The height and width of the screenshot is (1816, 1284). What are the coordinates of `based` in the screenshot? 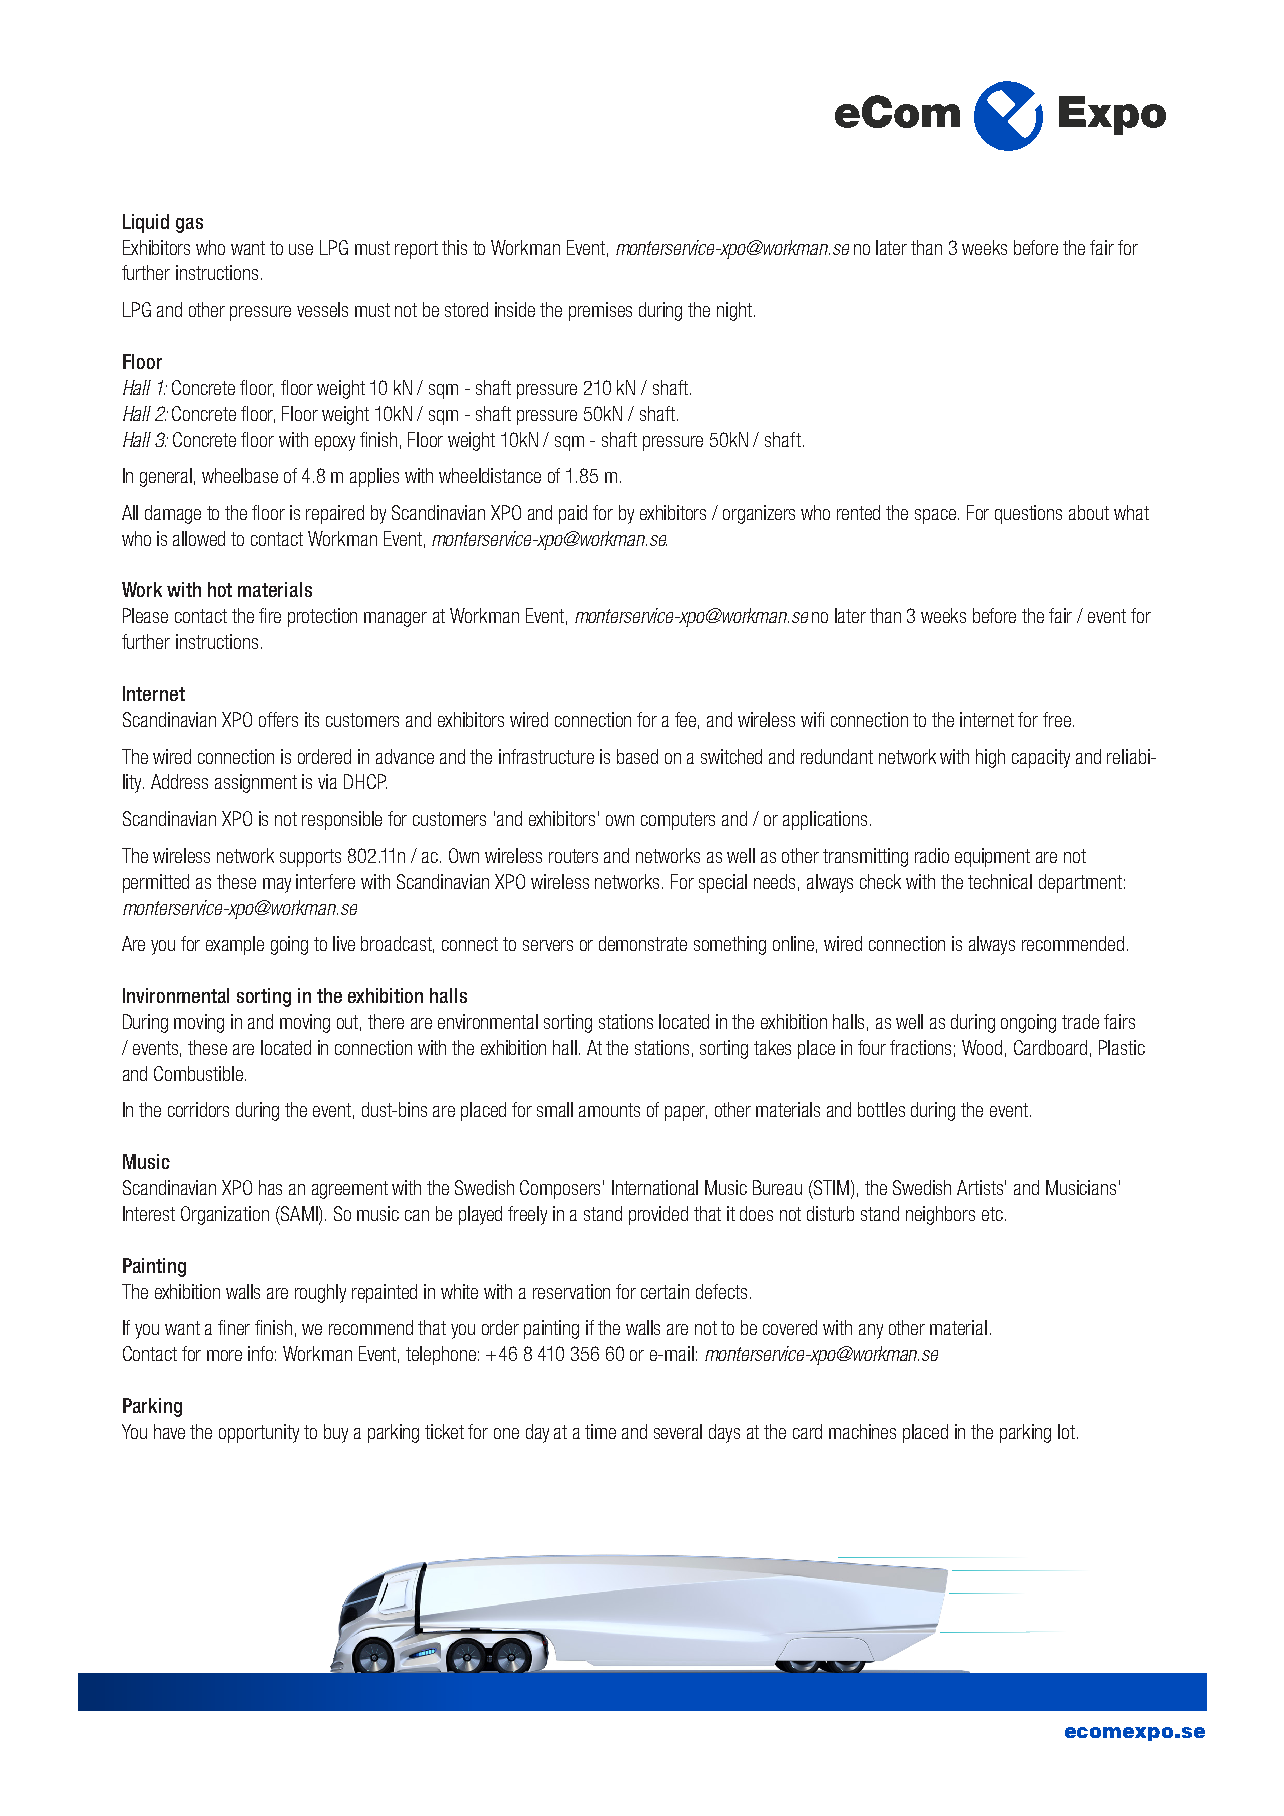 It's located at (637, 756).
